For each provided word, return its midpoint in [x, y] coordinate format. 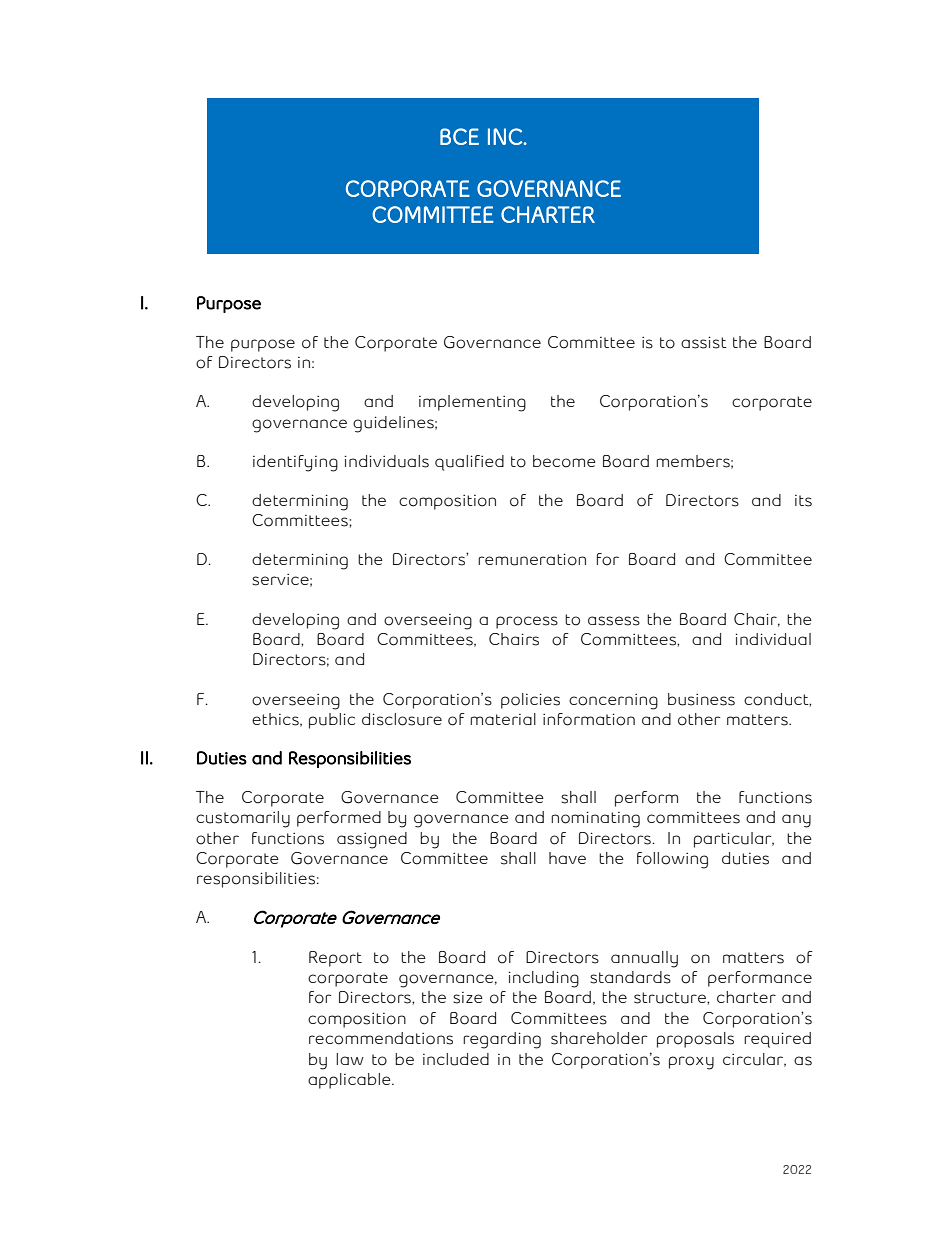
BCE [459, 136]
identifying [295, 463]
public [332, 721]
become [564, 461]
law [350, 1059]
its [803, 501]
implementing [472, 403]
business [701, 699]
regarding [502, 1040]
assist [704, 342]
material [503, 719]
